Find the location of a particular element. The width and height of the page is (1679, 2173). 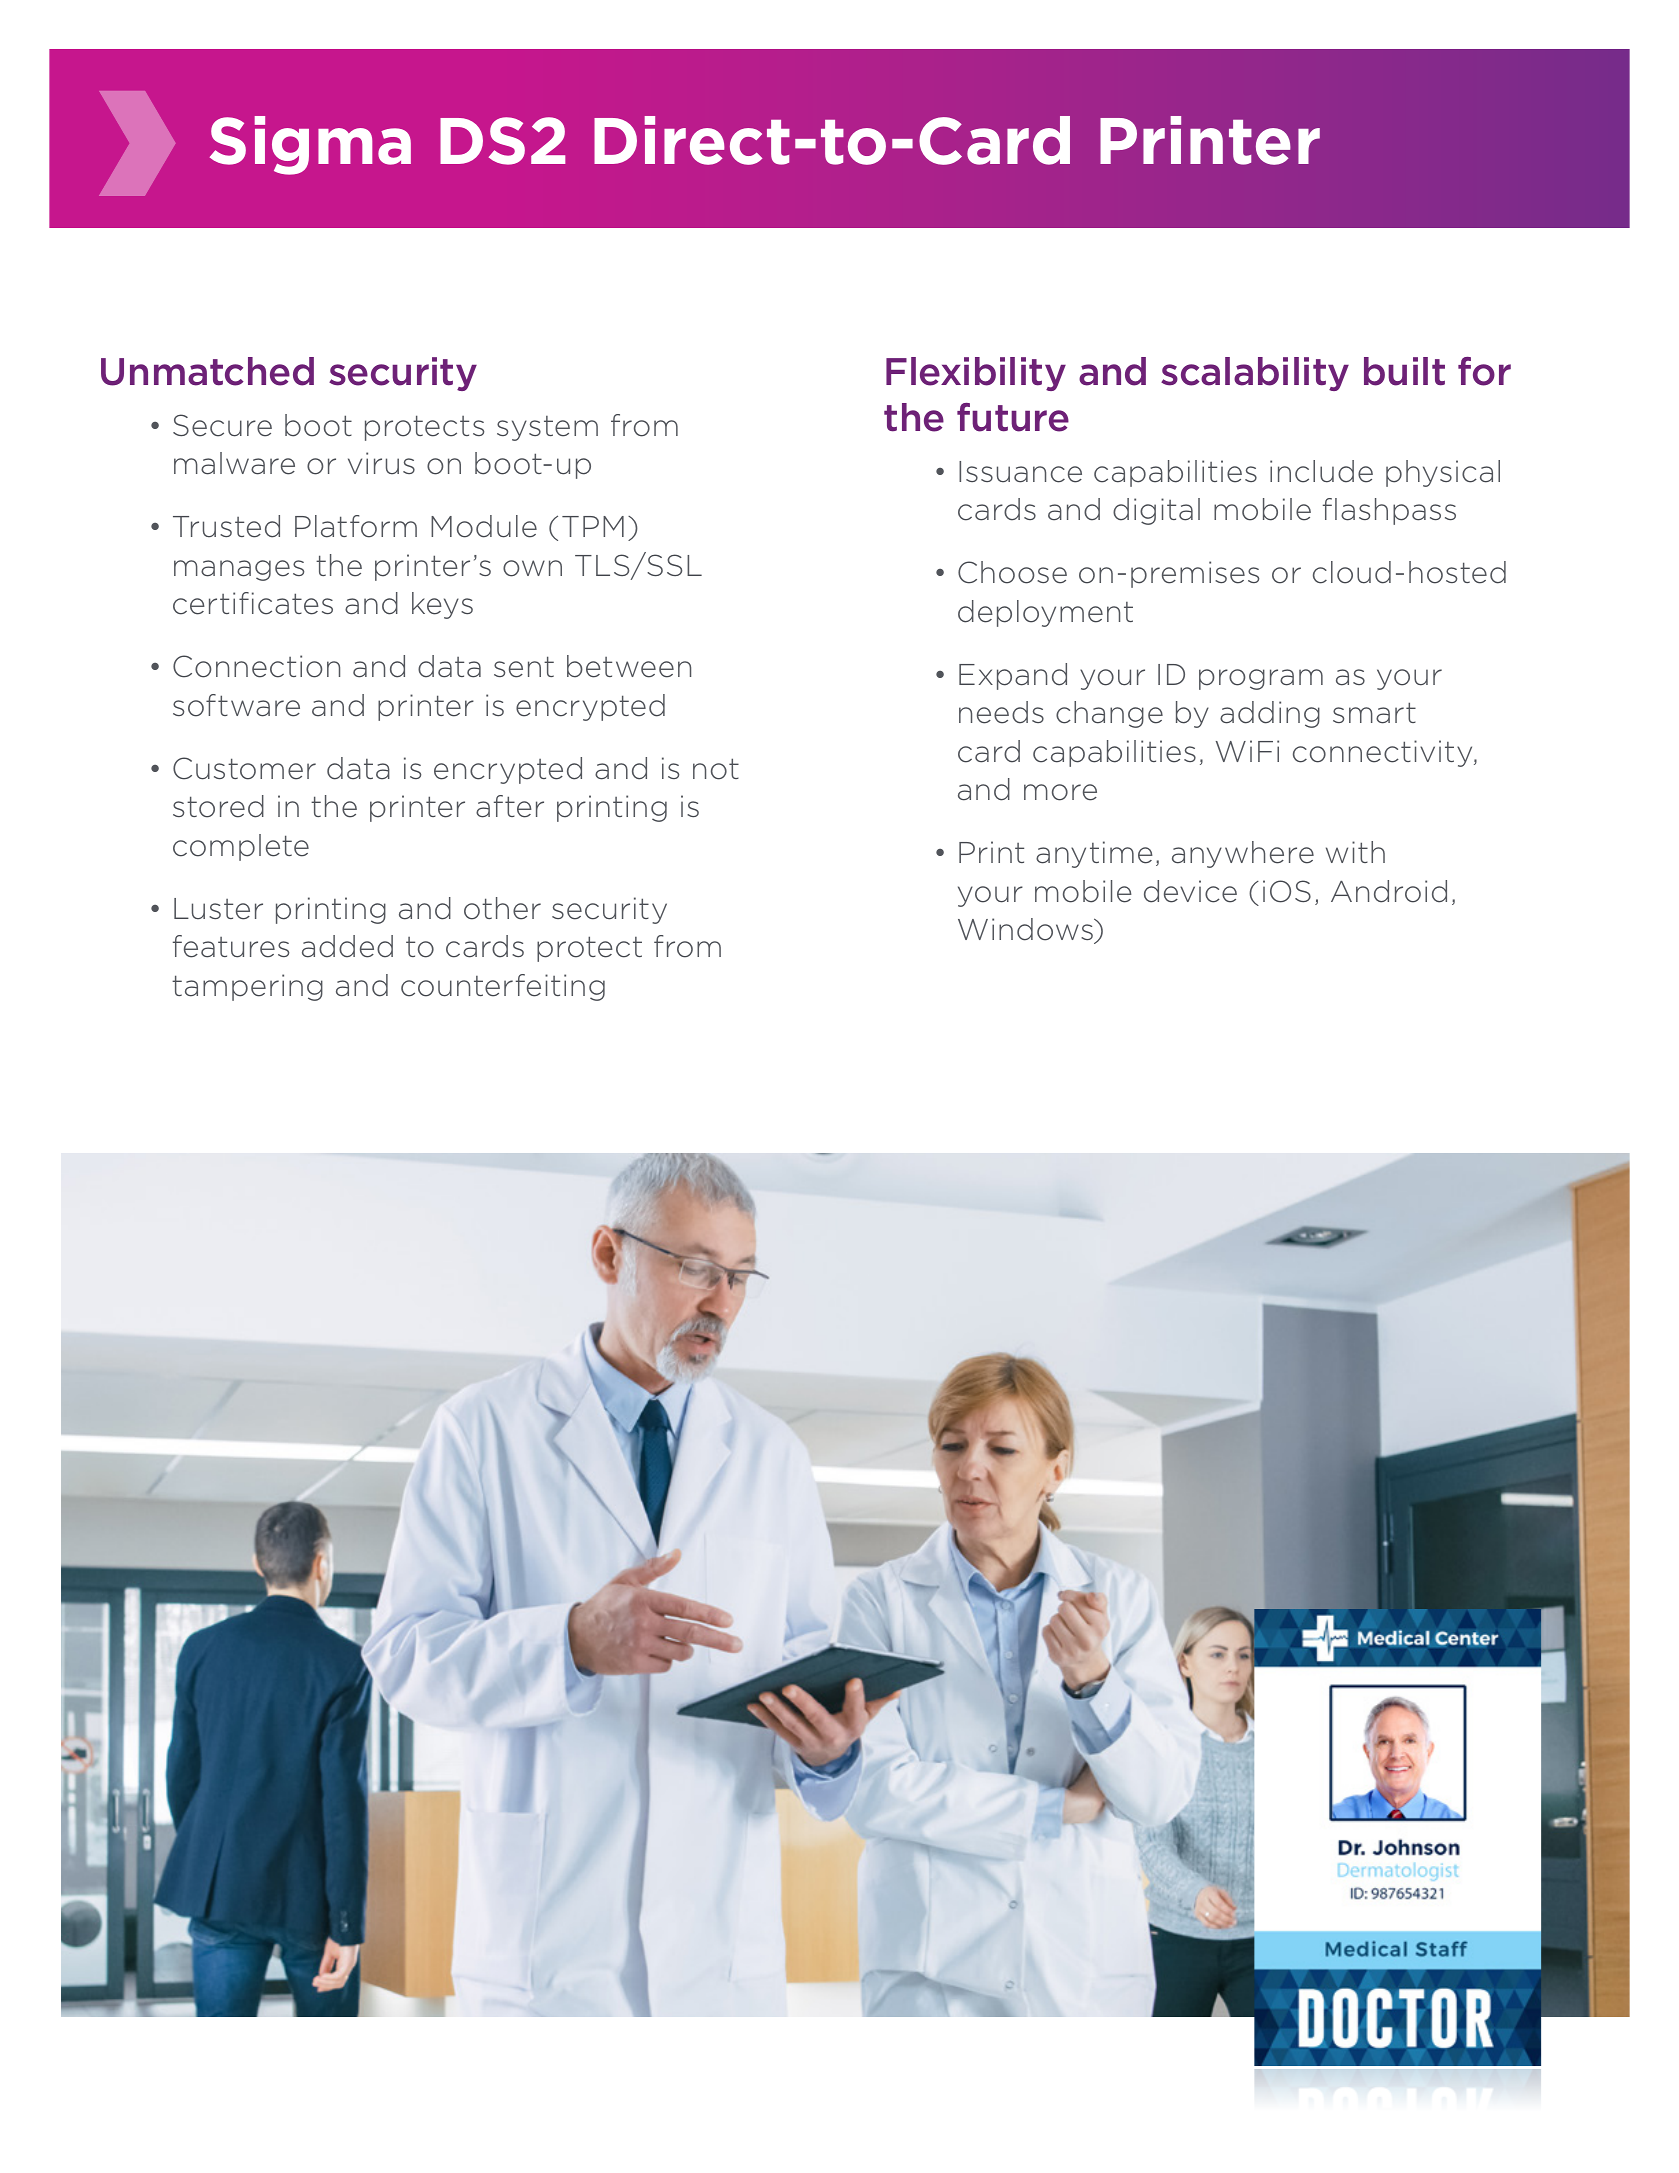

software is located at coordinates (236, 705).
